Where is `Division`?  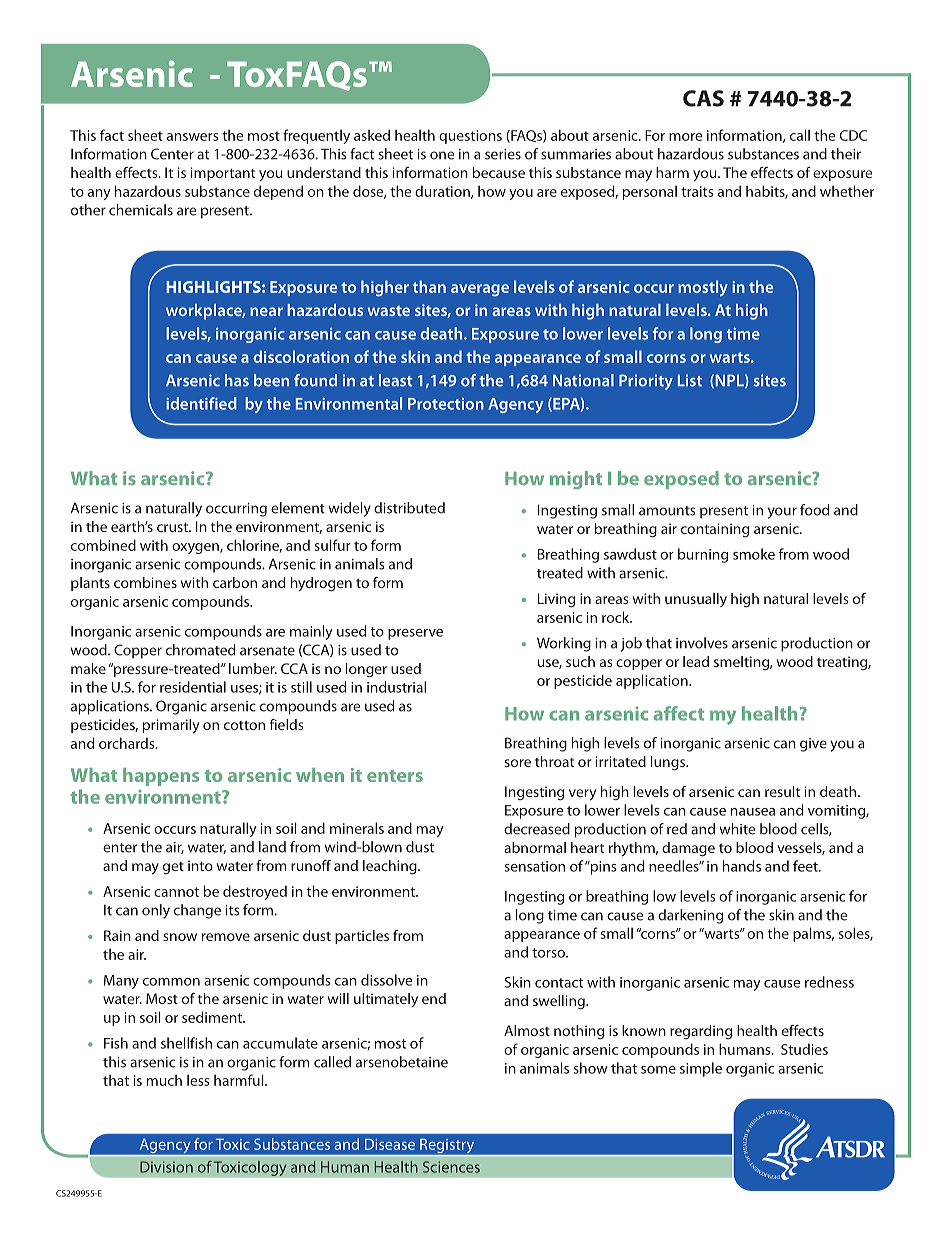 Division is located at coordinates (166, 1167).
